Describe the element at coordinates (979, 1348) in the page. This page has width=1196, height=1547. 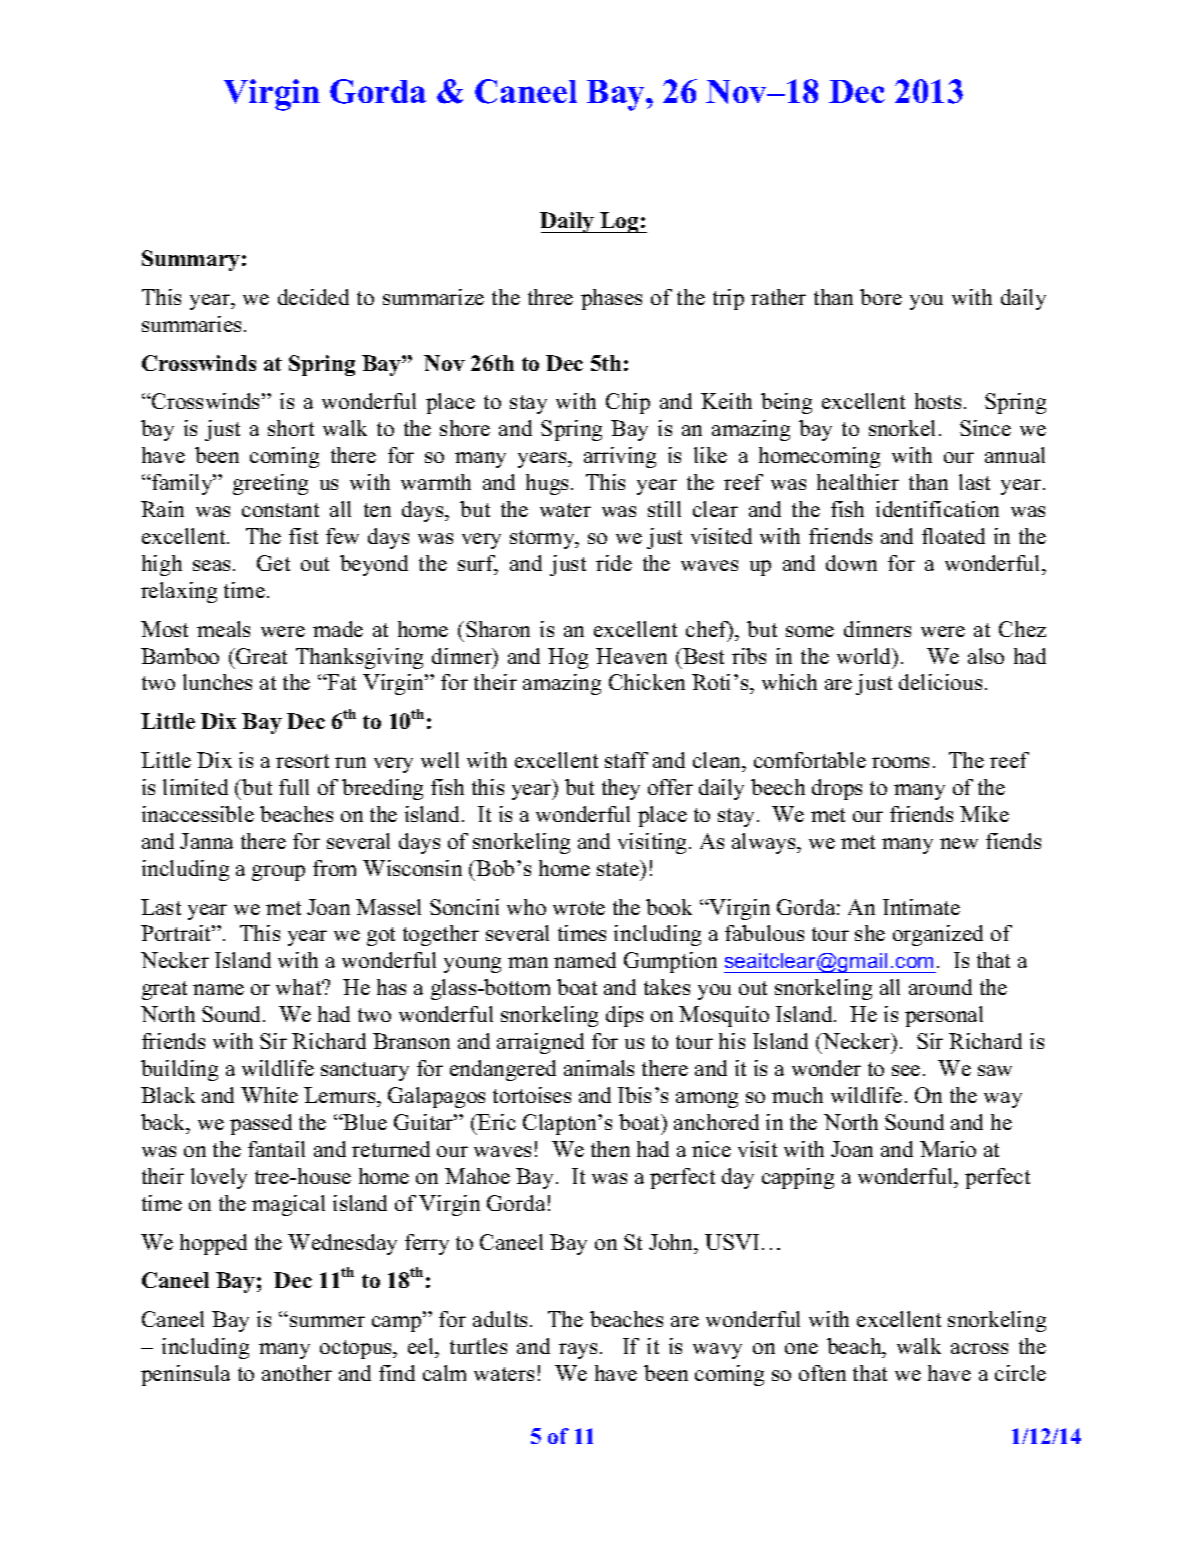
I see `across` at that location.
